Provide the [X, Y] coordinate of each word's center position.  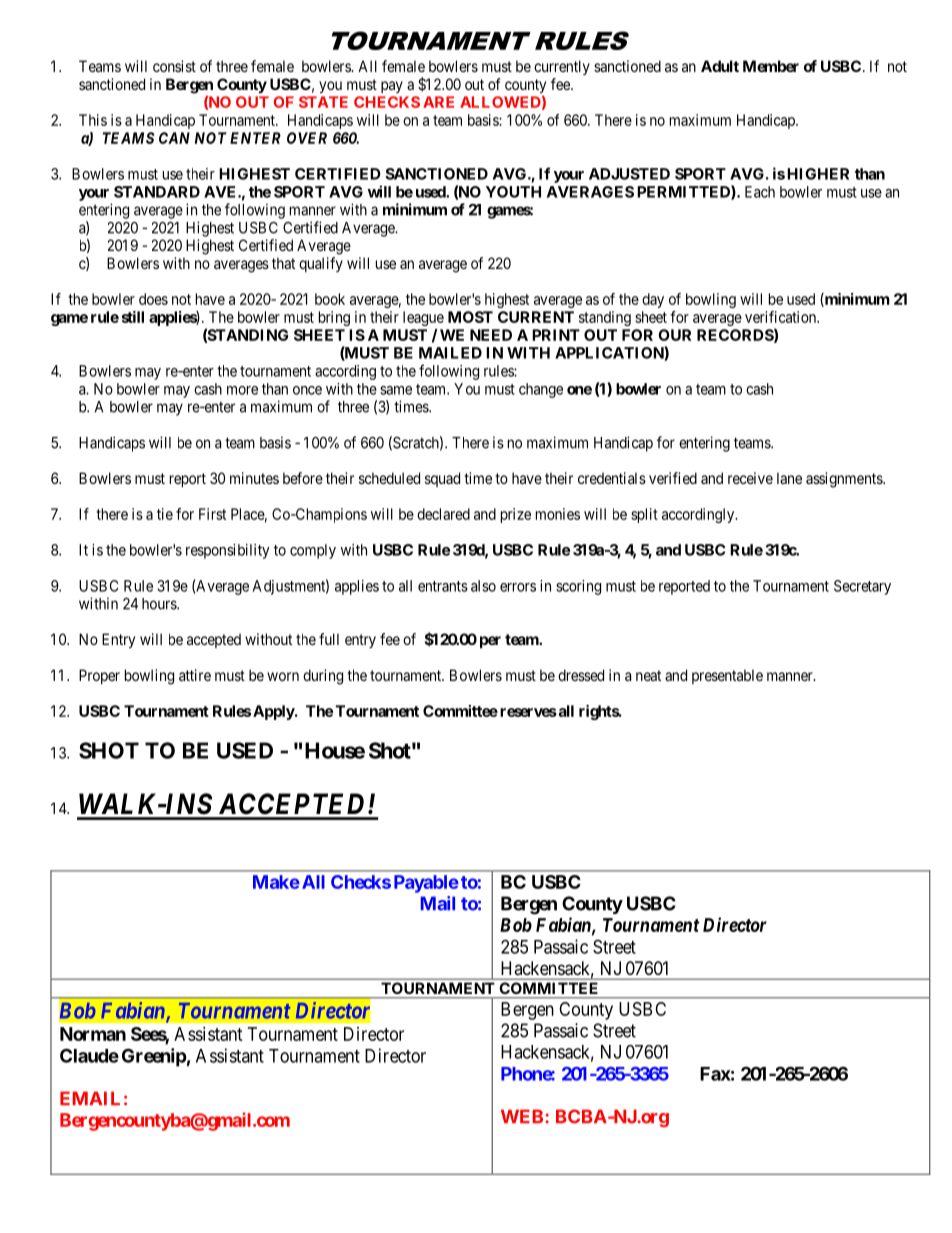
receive [750, 478]
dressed [581, 675]
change [541, 390]
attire [195, 675]
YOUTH [513, 192]
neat [648, 675]
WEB [522, 1116]
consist [174, 66]
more [242, 390]
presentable [727, 676]
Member [771, 66]
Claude [89, 1055]
